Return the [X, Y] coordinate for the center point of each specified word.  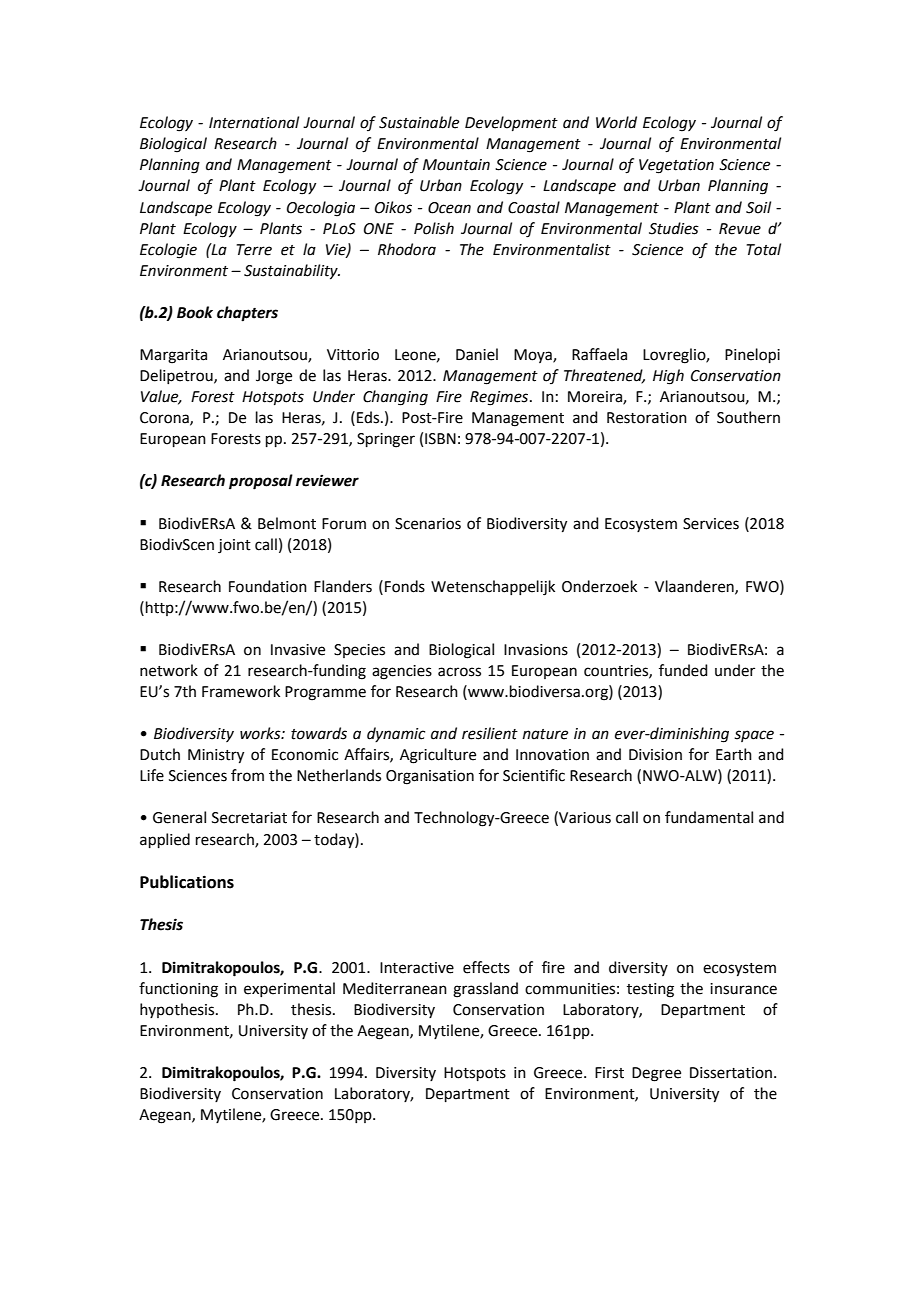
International [254, 122]
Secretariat [249, 818]
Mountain [456, 165]
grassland [485, 990]
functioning [178, 990]
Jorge [274, 377]
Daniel [477, 354]
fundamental [709, 817]
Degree [656, 1074]
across [459, 672]
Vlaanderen [695, 587]
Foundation [268, 586]
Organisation [430, 777]
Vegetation [676, 166]
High [668, 377]
